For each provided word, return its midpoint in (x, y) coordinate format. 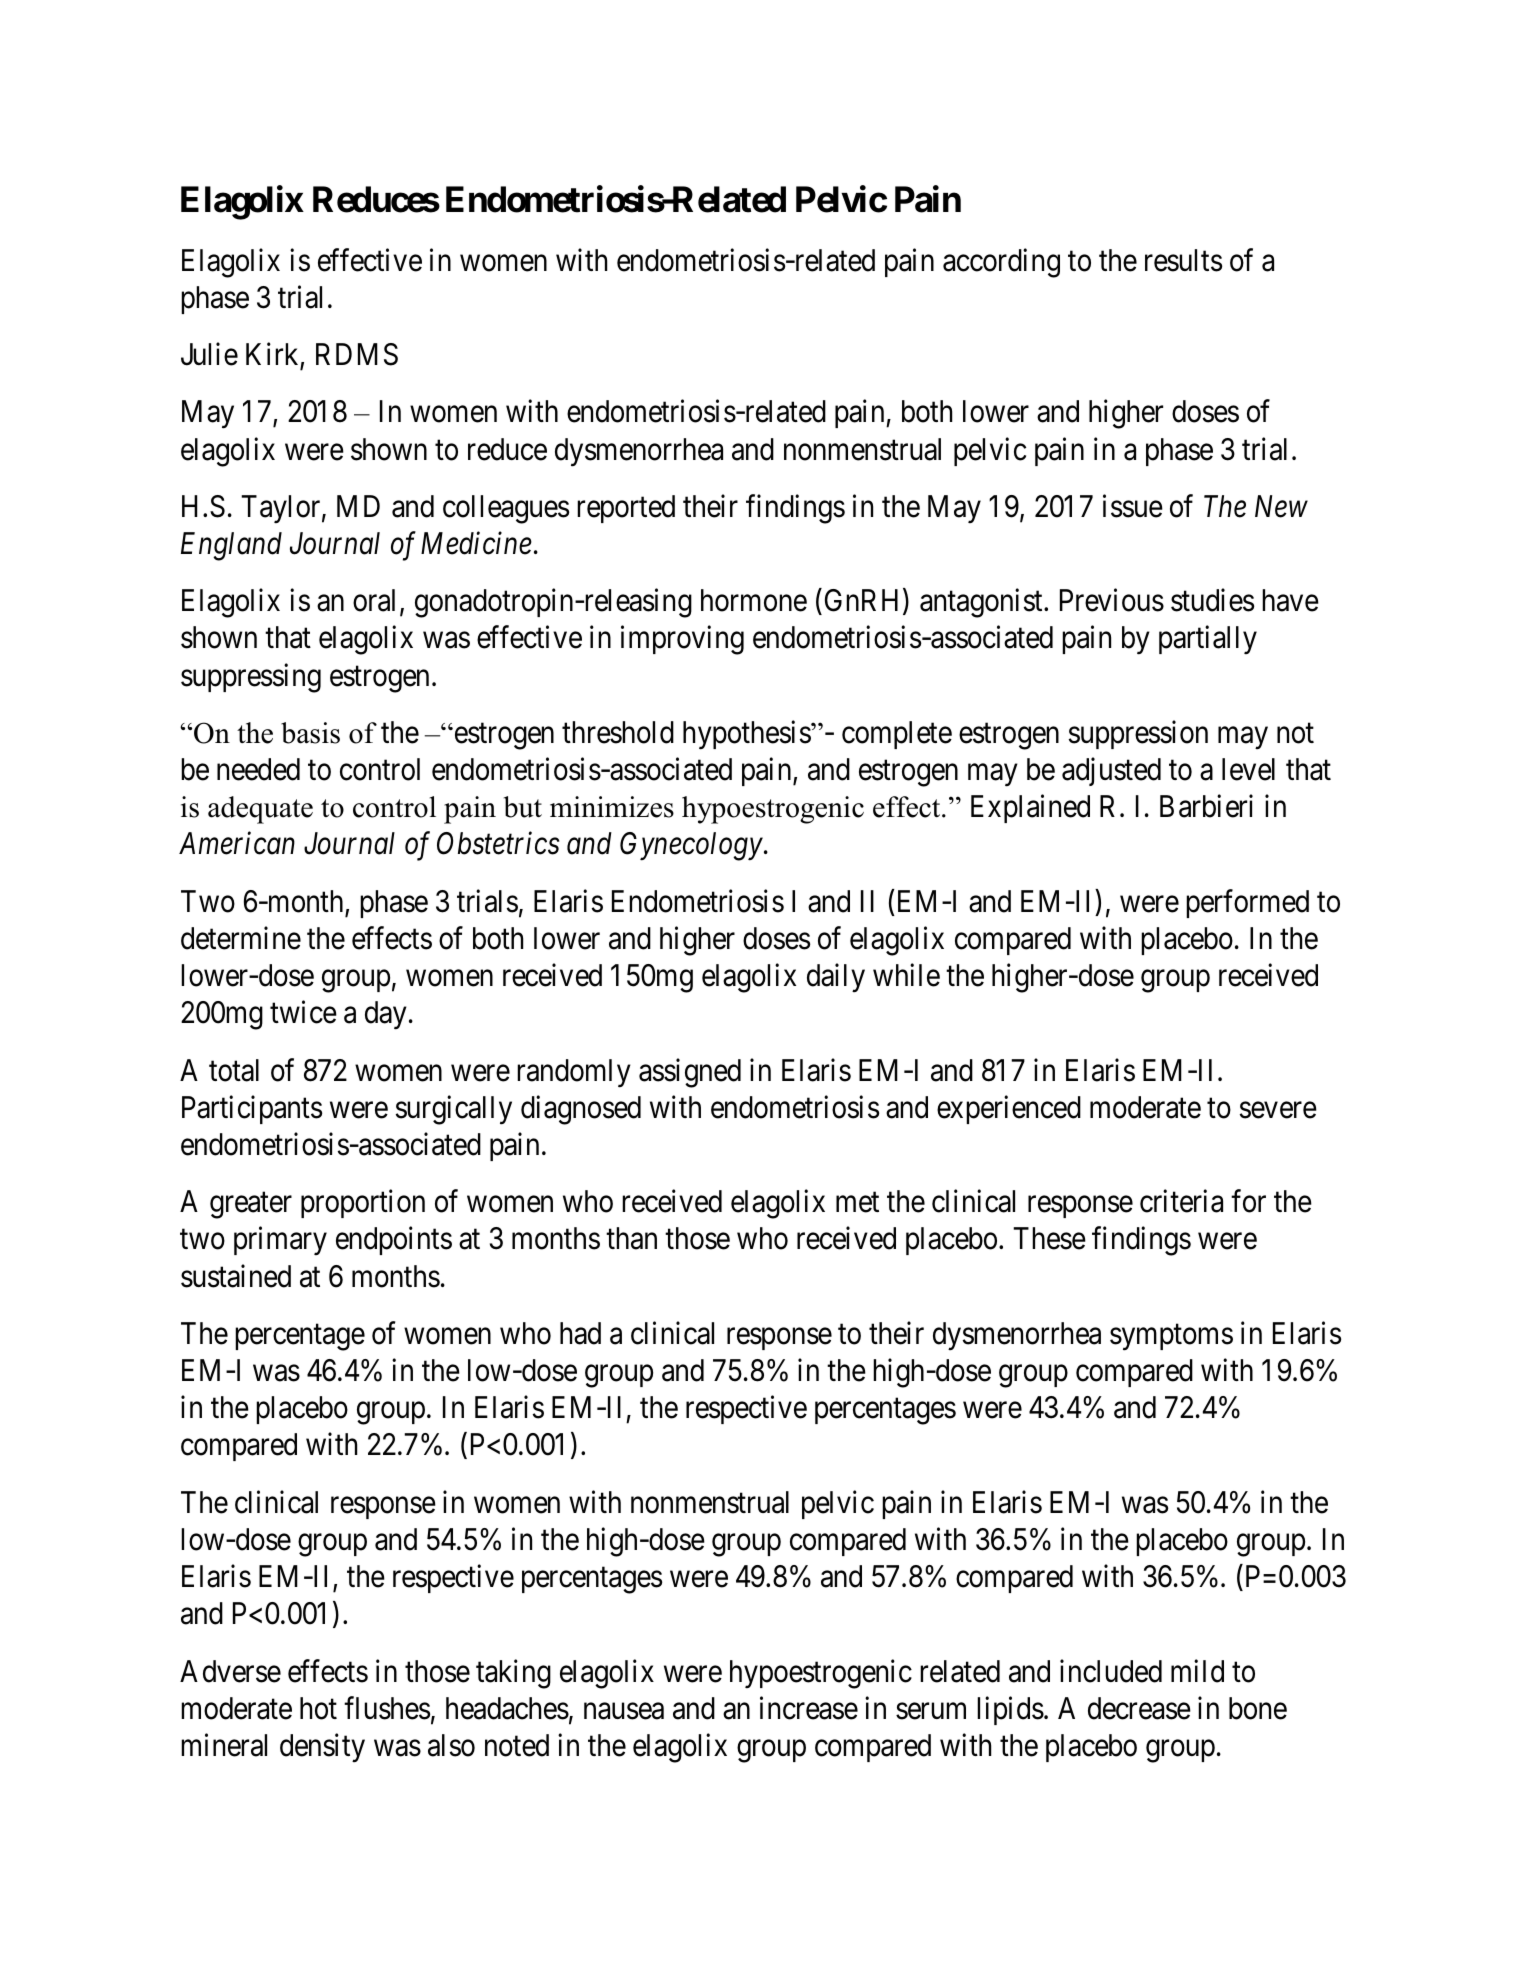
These (1049, 1238)
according (1001, 263)
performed (1247, 903)
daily (836, 978)
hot (318, 1708)
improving (682, 640)
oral (377, 601)
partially (1208, 640)
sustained (236, 1276)
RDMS (357, 354)
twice (303, 1012)
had (580, 1333)
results (1183, 260)
